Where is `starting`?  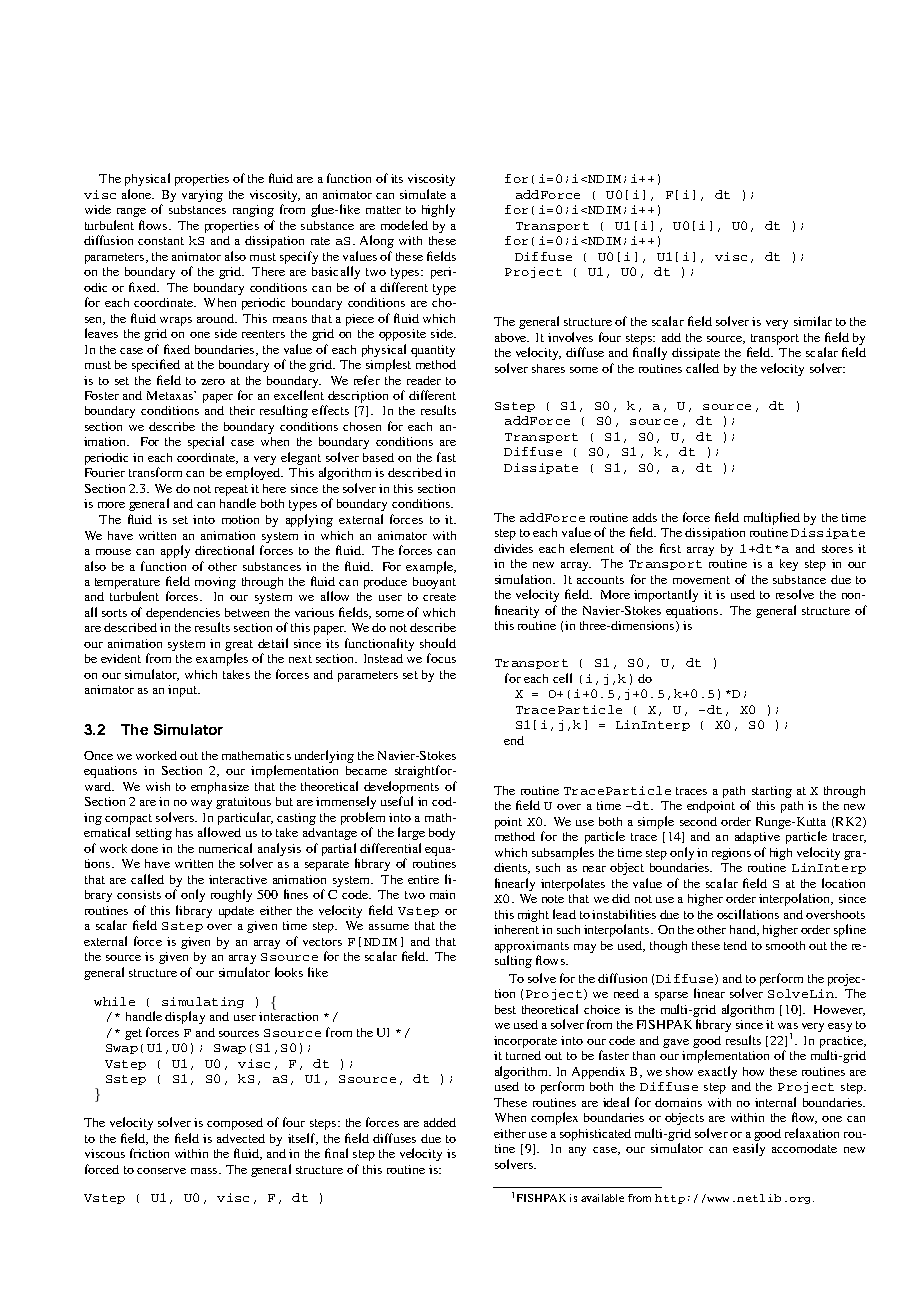 starting is located at coordinates (772, 792).
